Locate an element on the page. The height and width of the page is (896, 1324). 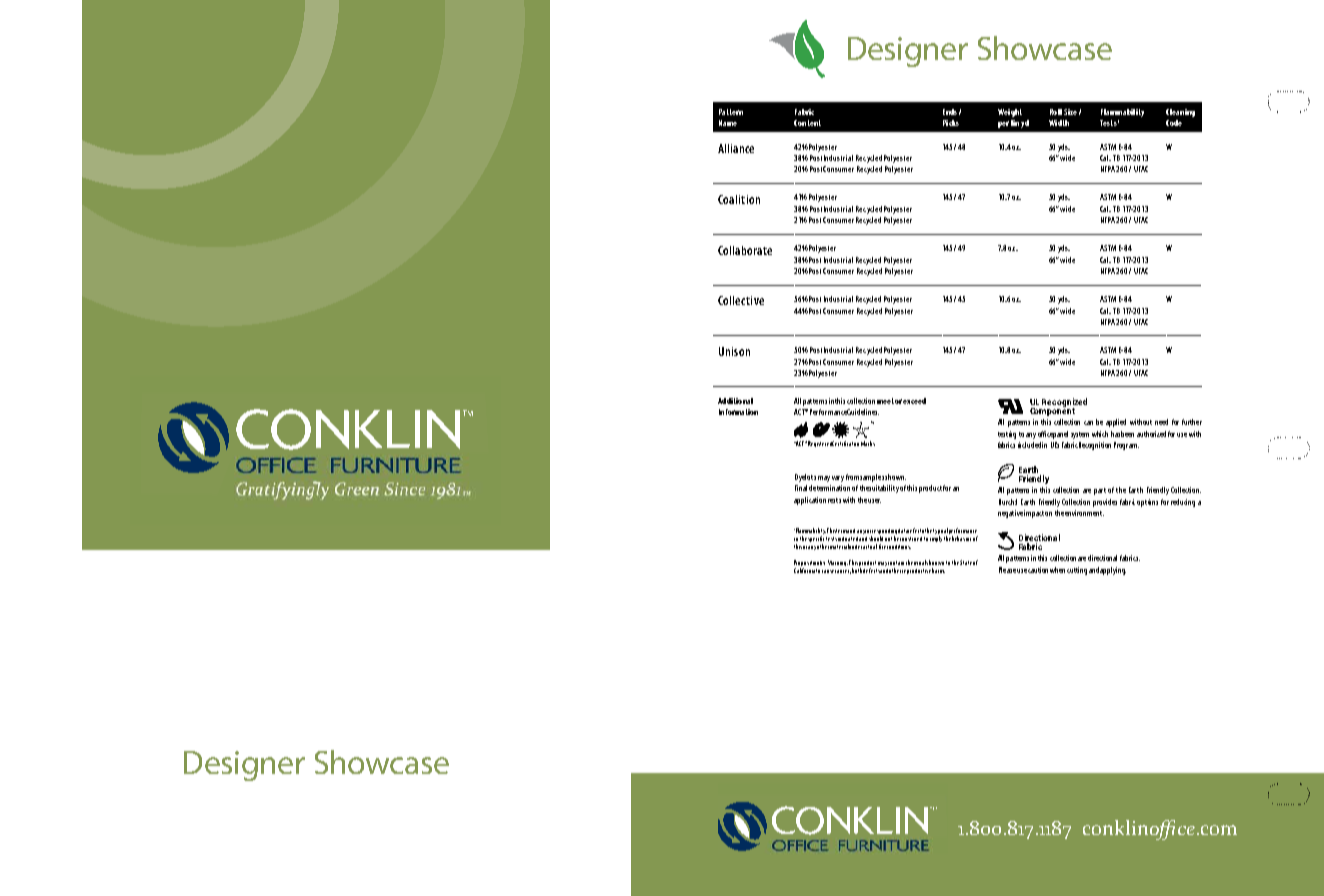
Code is located at coordinates (1174, 123).
